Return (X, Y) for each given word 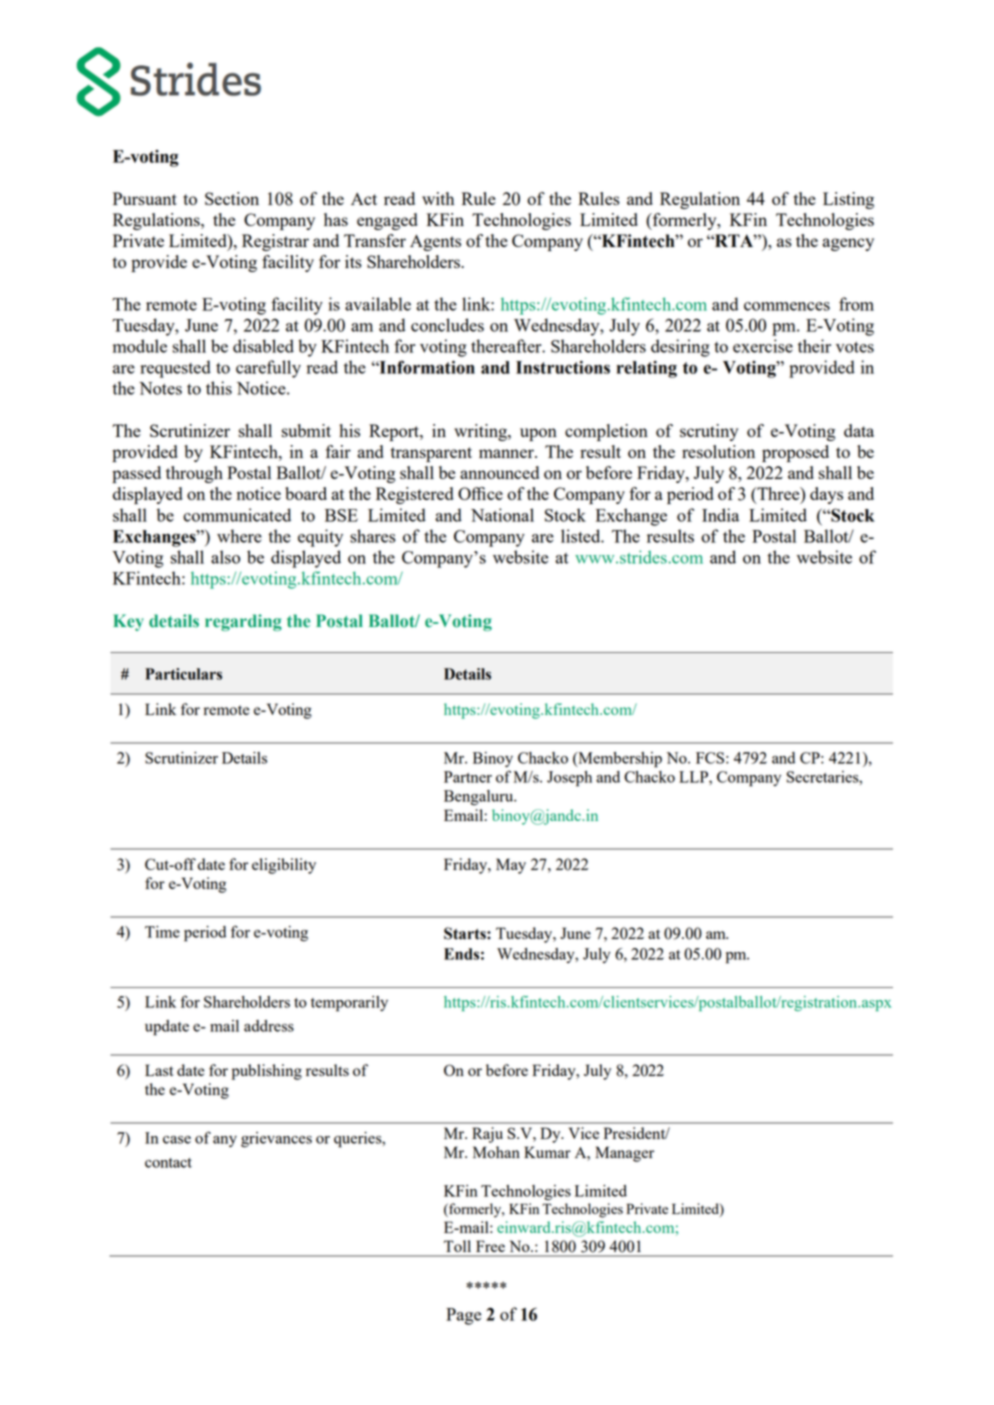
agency (848, 244)
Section (232, 198)
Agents (435, 243)
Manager (624, 1154)
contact (168, 1163)
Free (491, 1246)
